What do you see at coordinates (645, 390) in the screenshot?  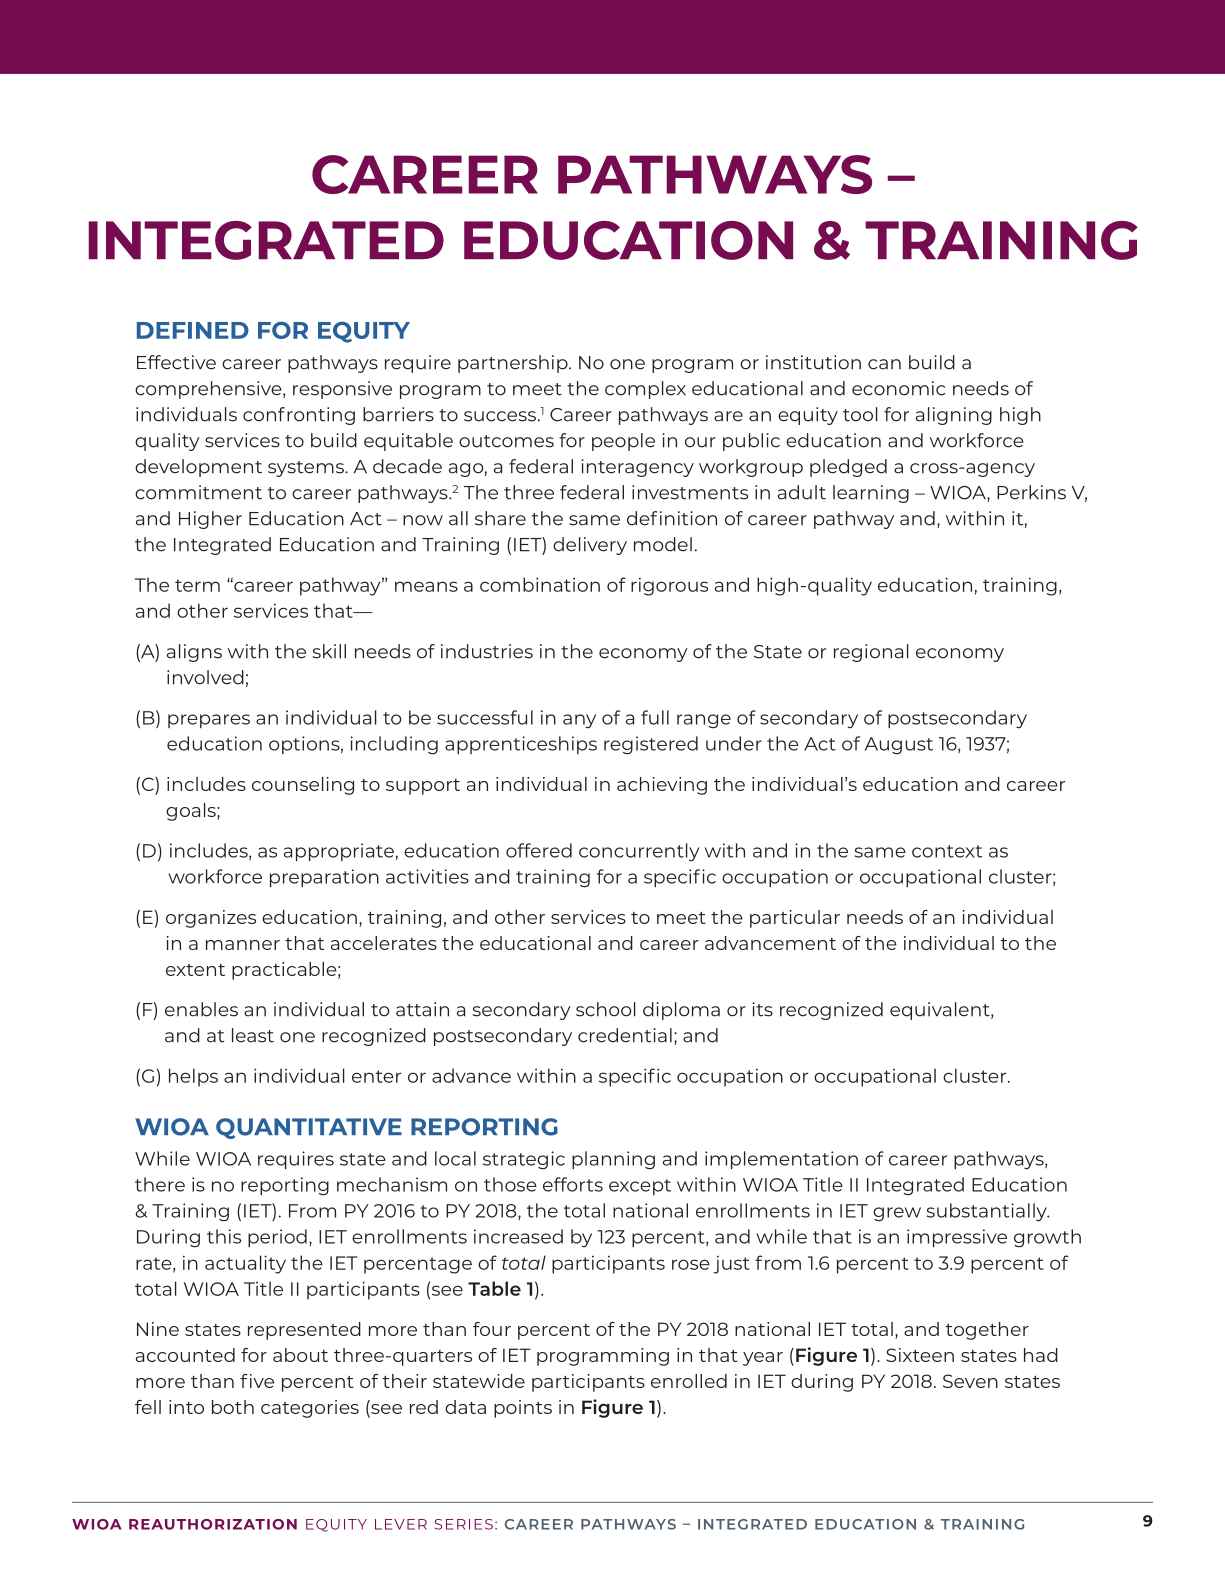 I see `complex` at bounding box center [645, 390].
